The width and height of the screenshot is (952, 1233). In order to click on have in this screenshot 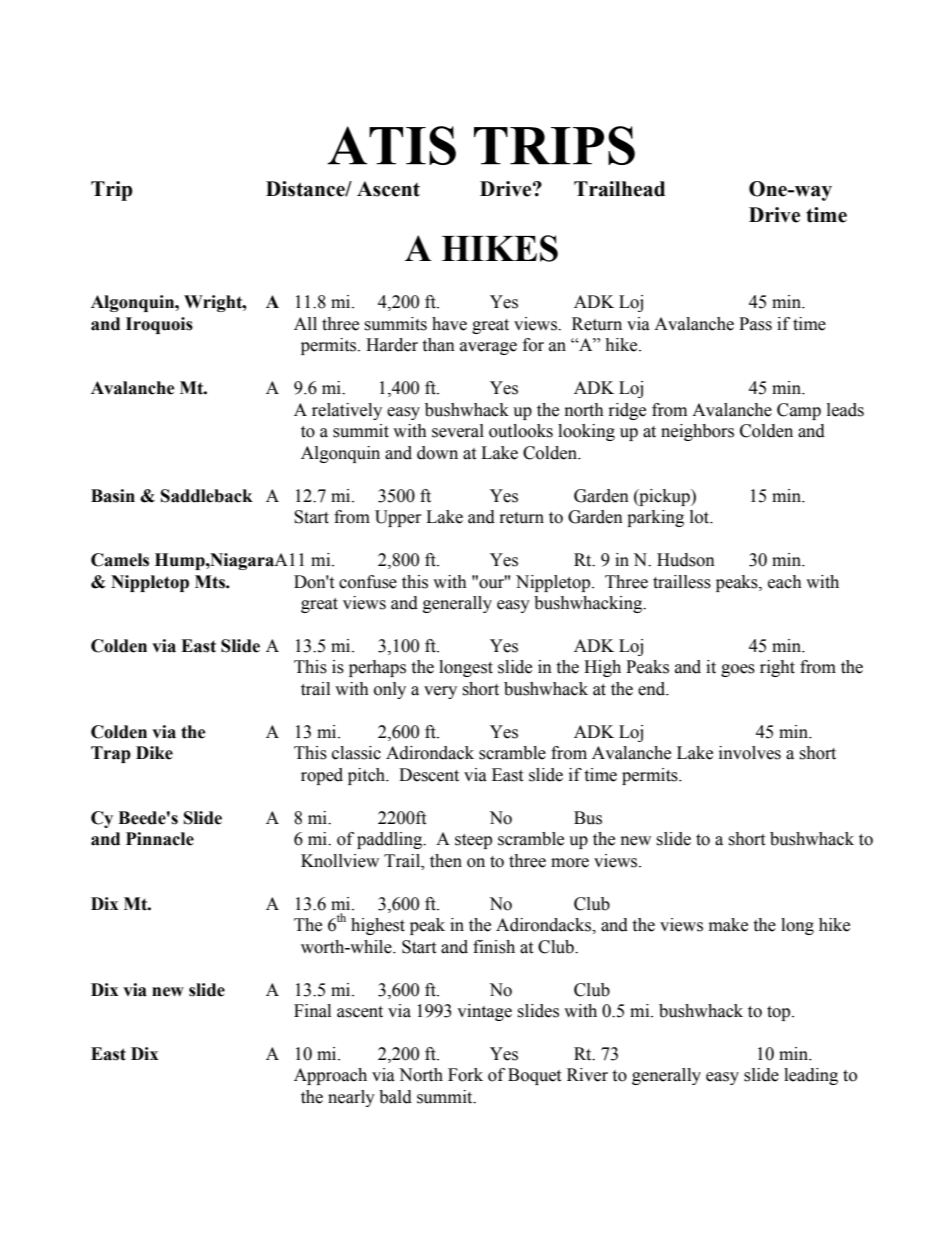, I will do `click(449, 324)`.
